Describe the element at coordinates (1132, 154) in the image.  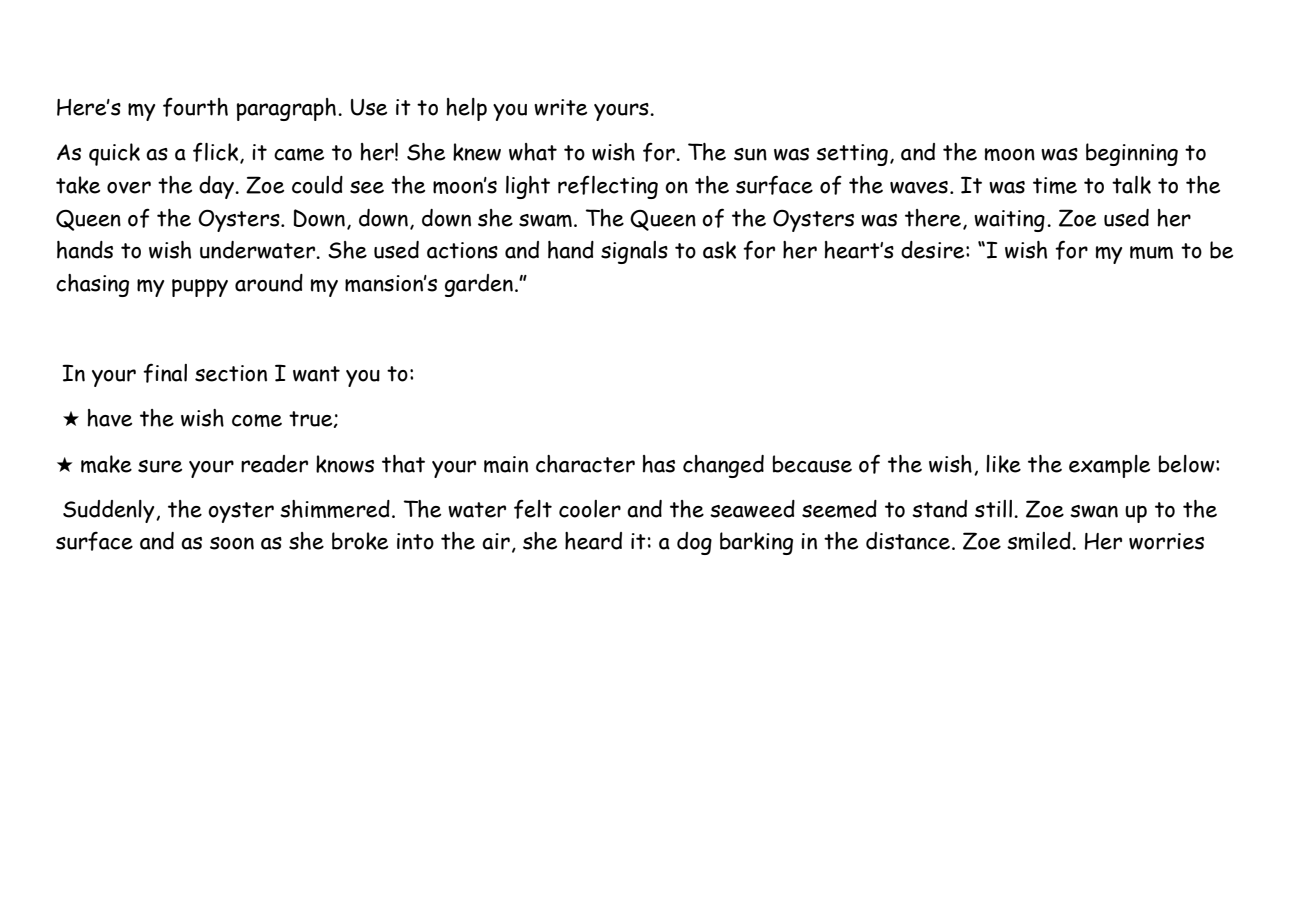
I see `beginning` at that location.
